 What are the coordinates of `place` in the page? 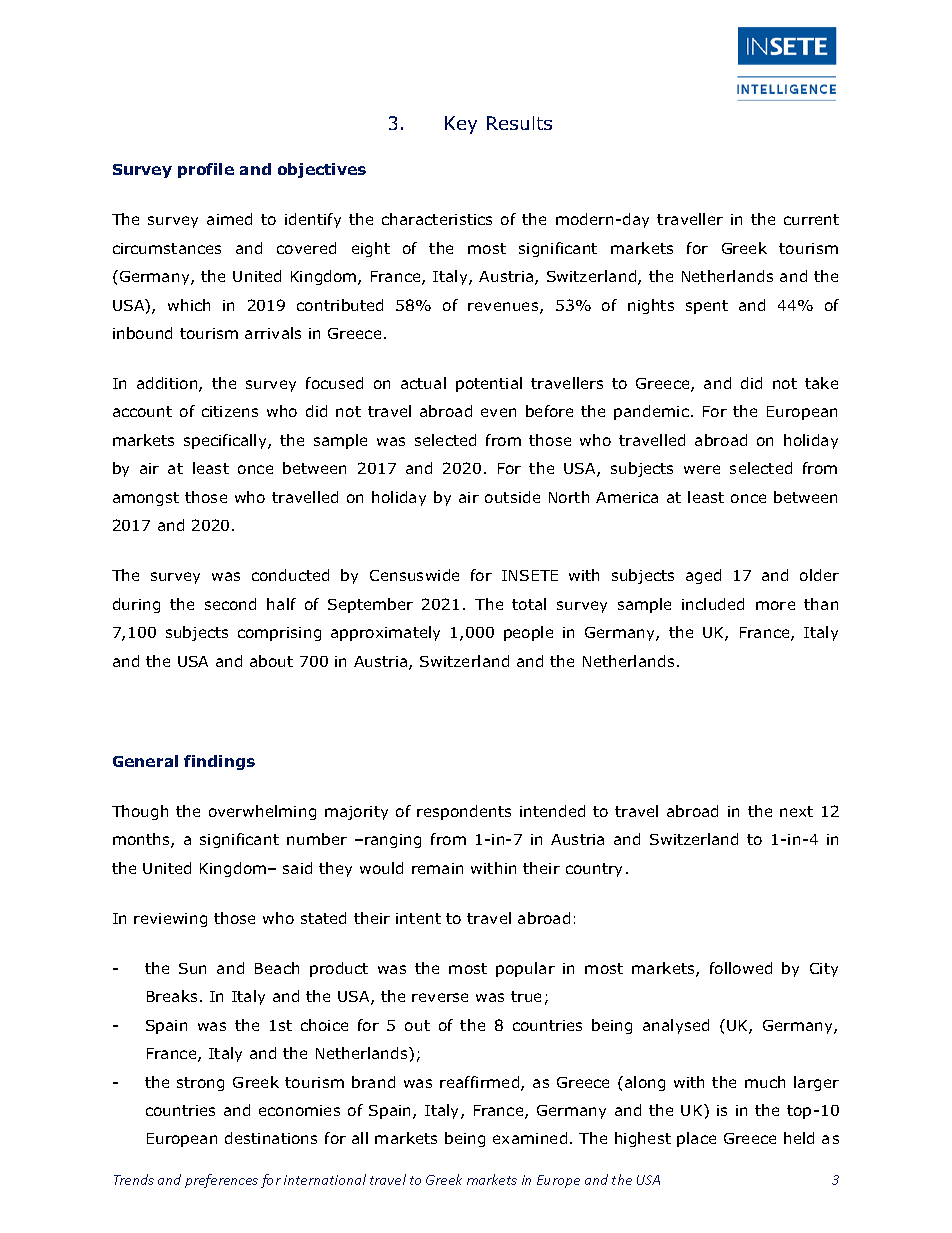 It's located at (696, 1139).
